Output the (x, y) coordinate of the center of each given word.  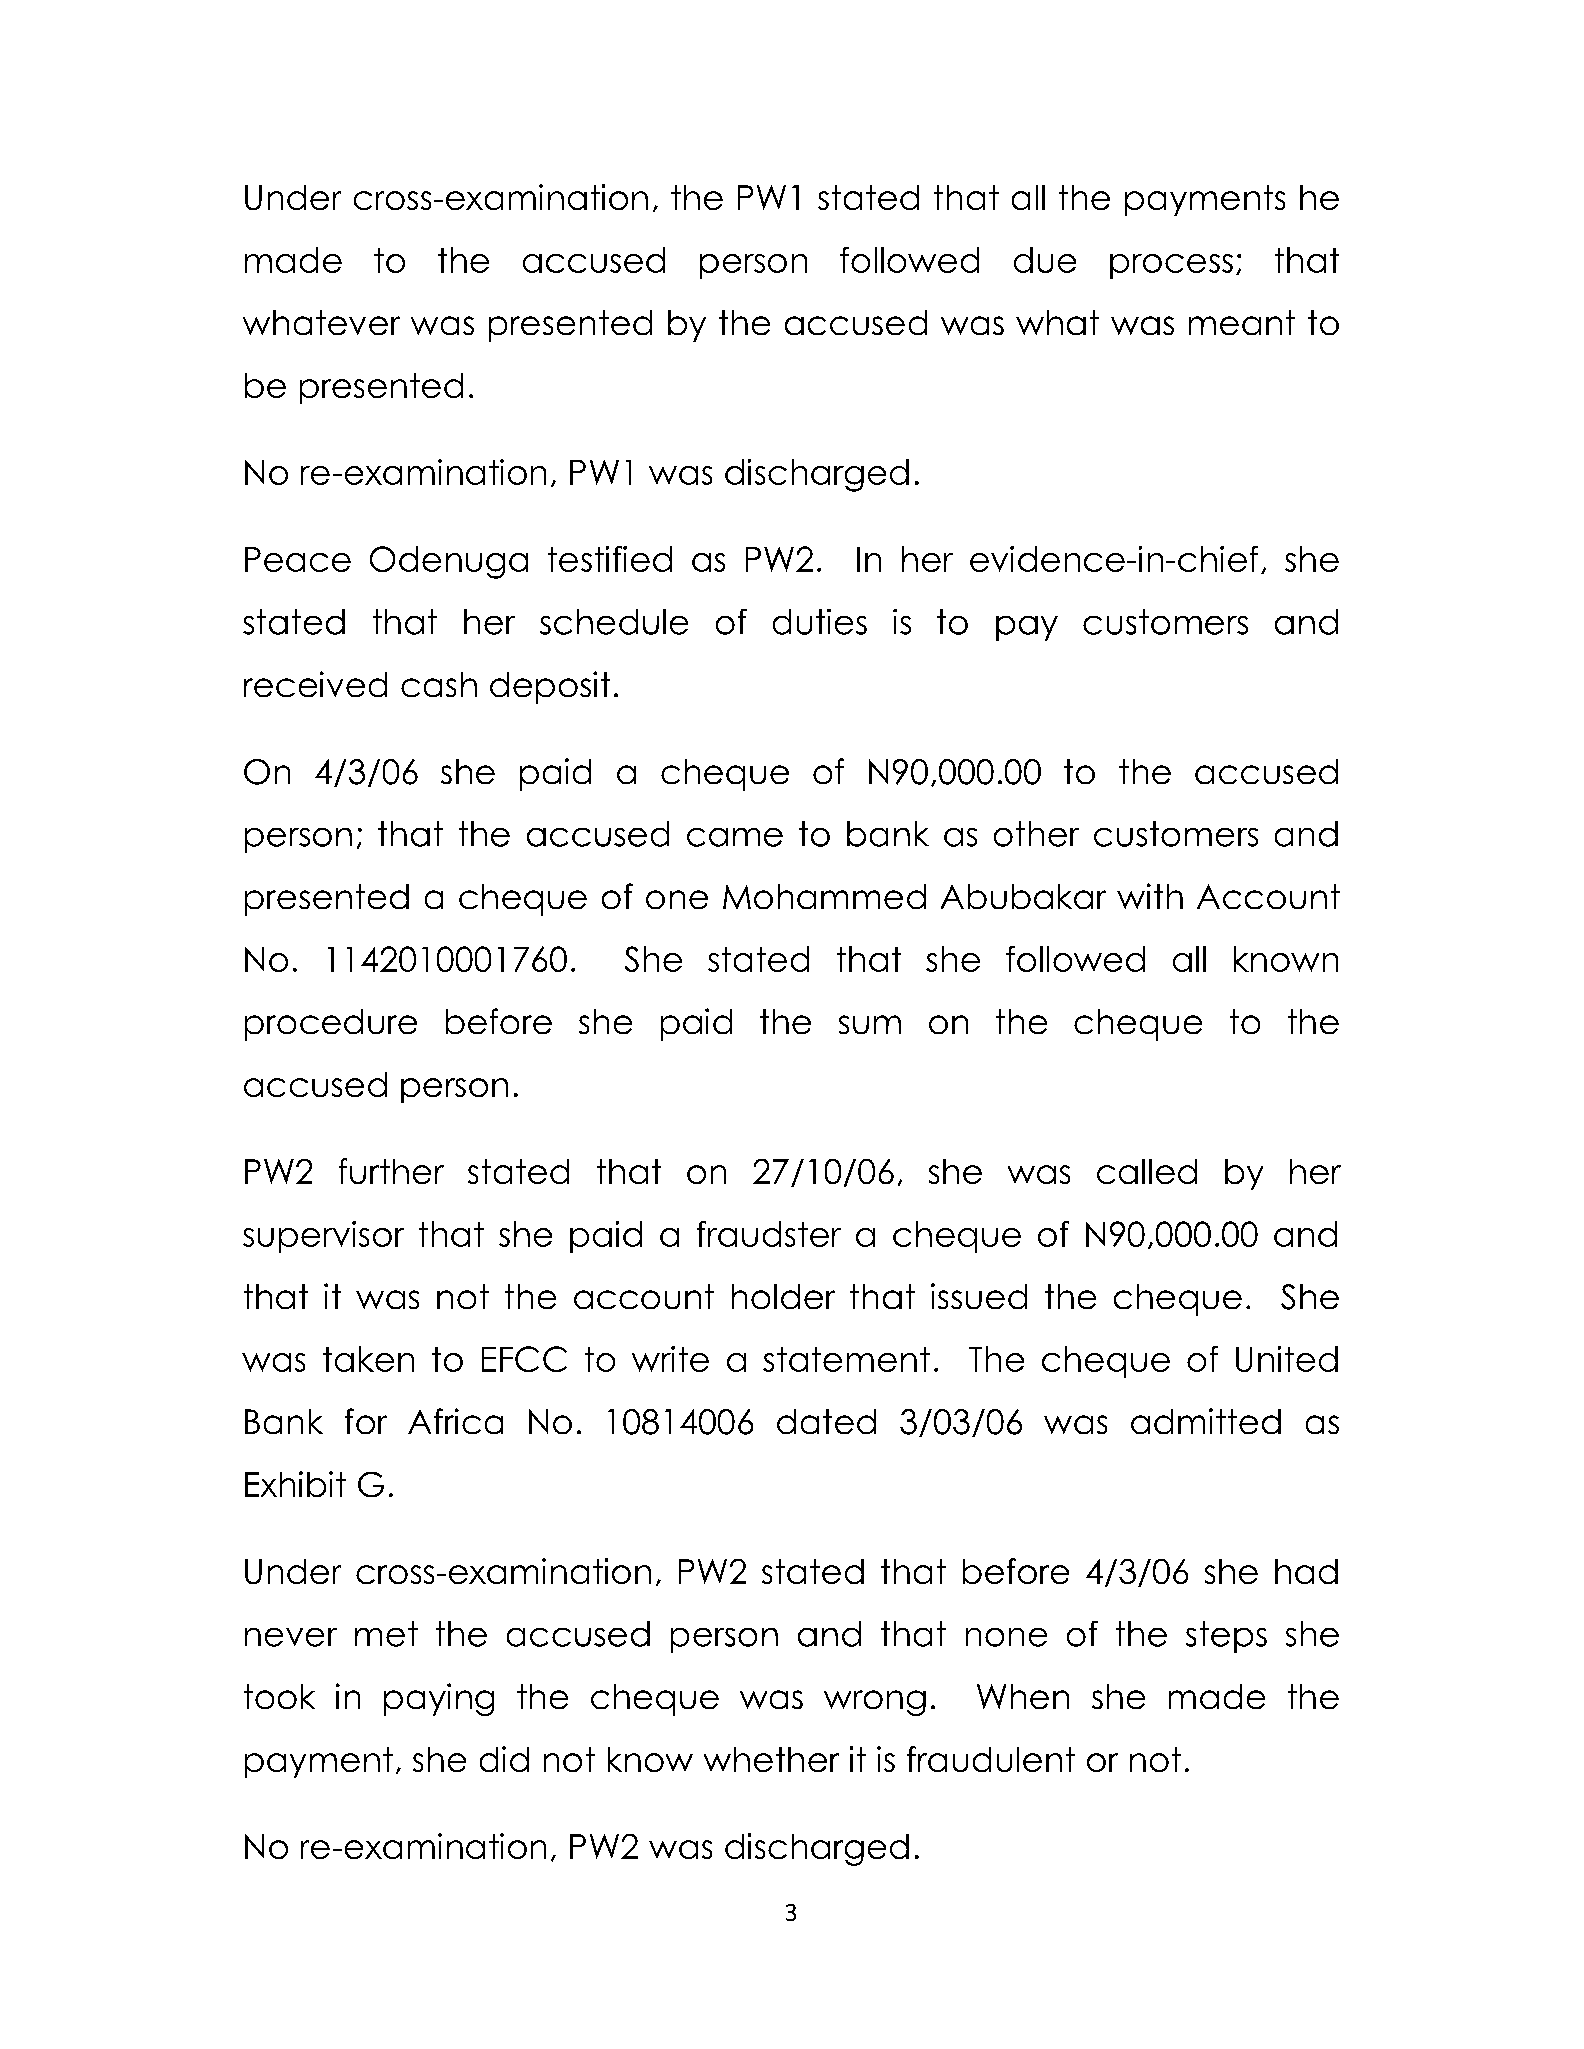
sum (870, 1024)
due (1045, 260)
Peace (298, 559)
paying (439, 1699)
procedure (331, 1025)
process (1171, 266)
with (1150, 896)
